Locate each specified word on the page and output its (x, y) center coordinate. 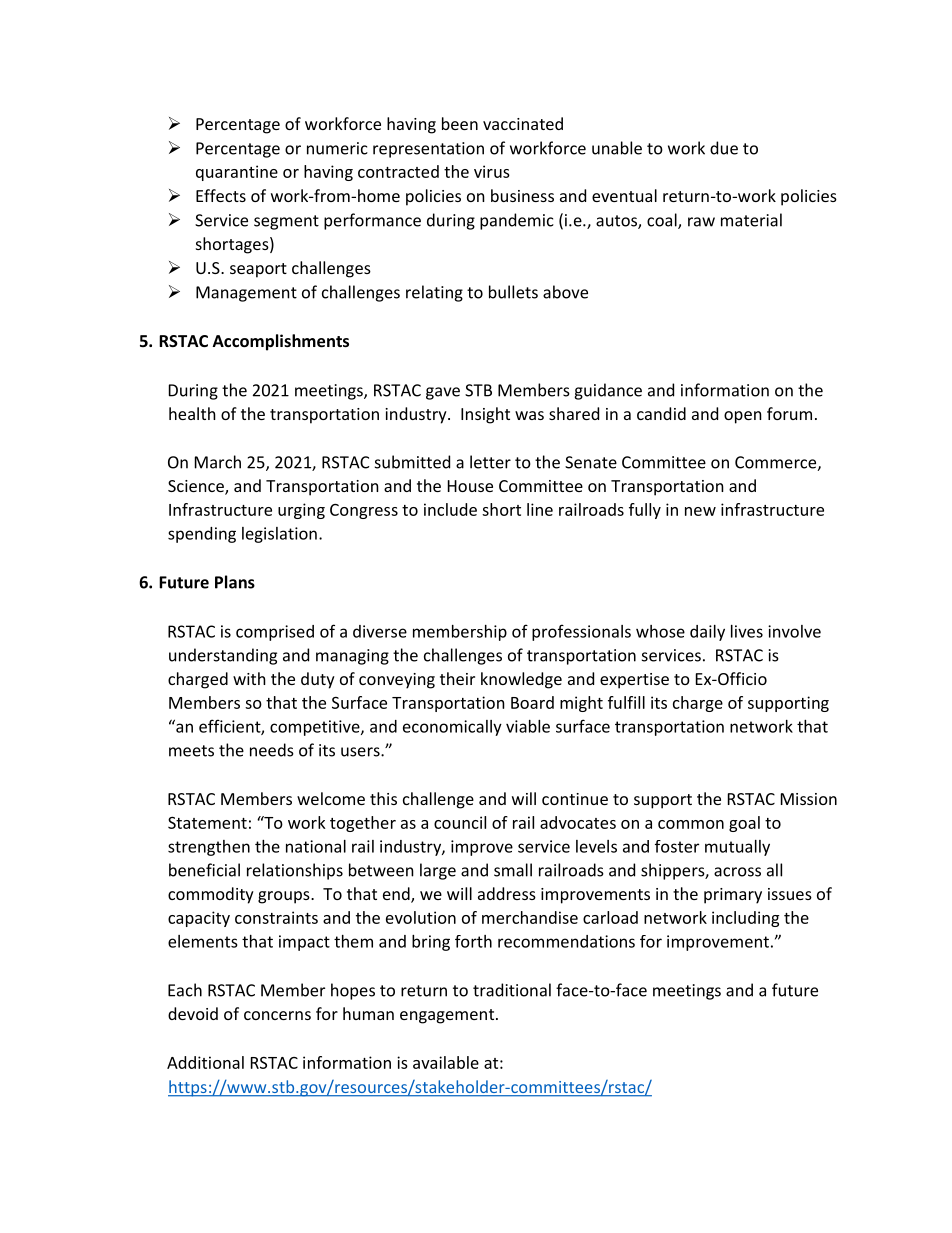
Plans (235, 582)
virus (492, 171)
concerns (277, 1015)
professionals (581, 632)
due (724, 148)
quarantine (237, 173)
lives (747, 631)
